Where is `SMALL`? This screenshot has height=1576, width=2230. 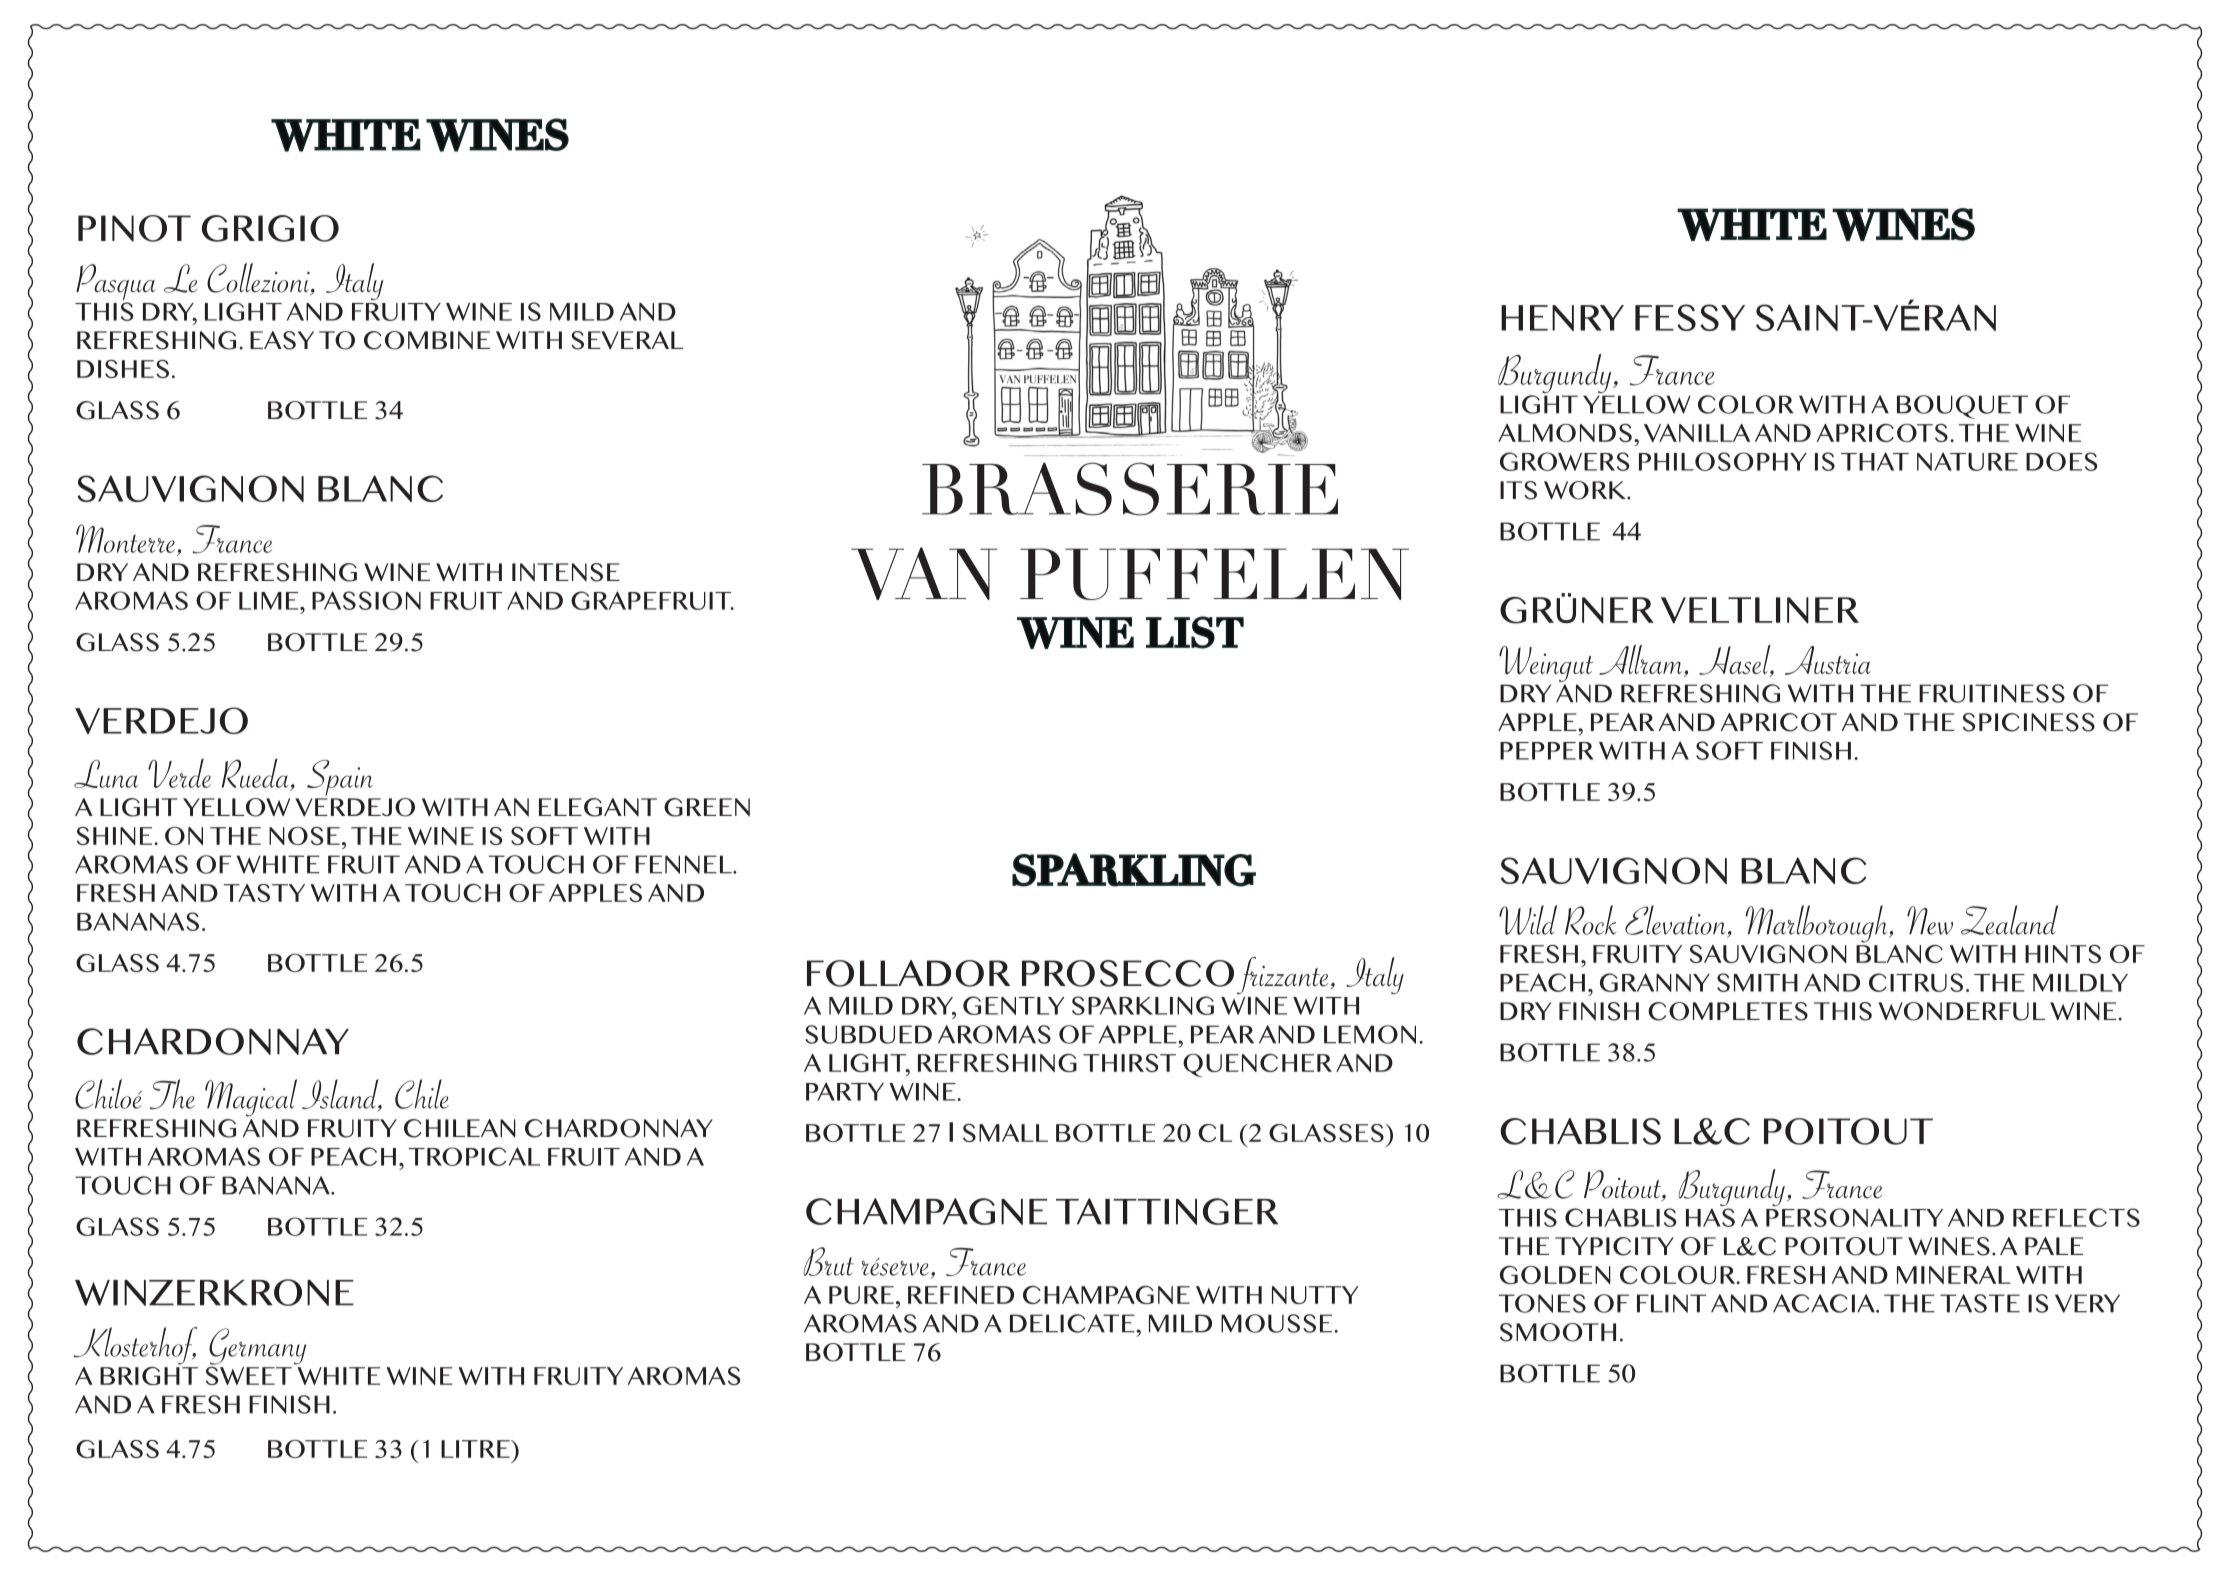 SMALL is located at coordinates (1005, 1133).
